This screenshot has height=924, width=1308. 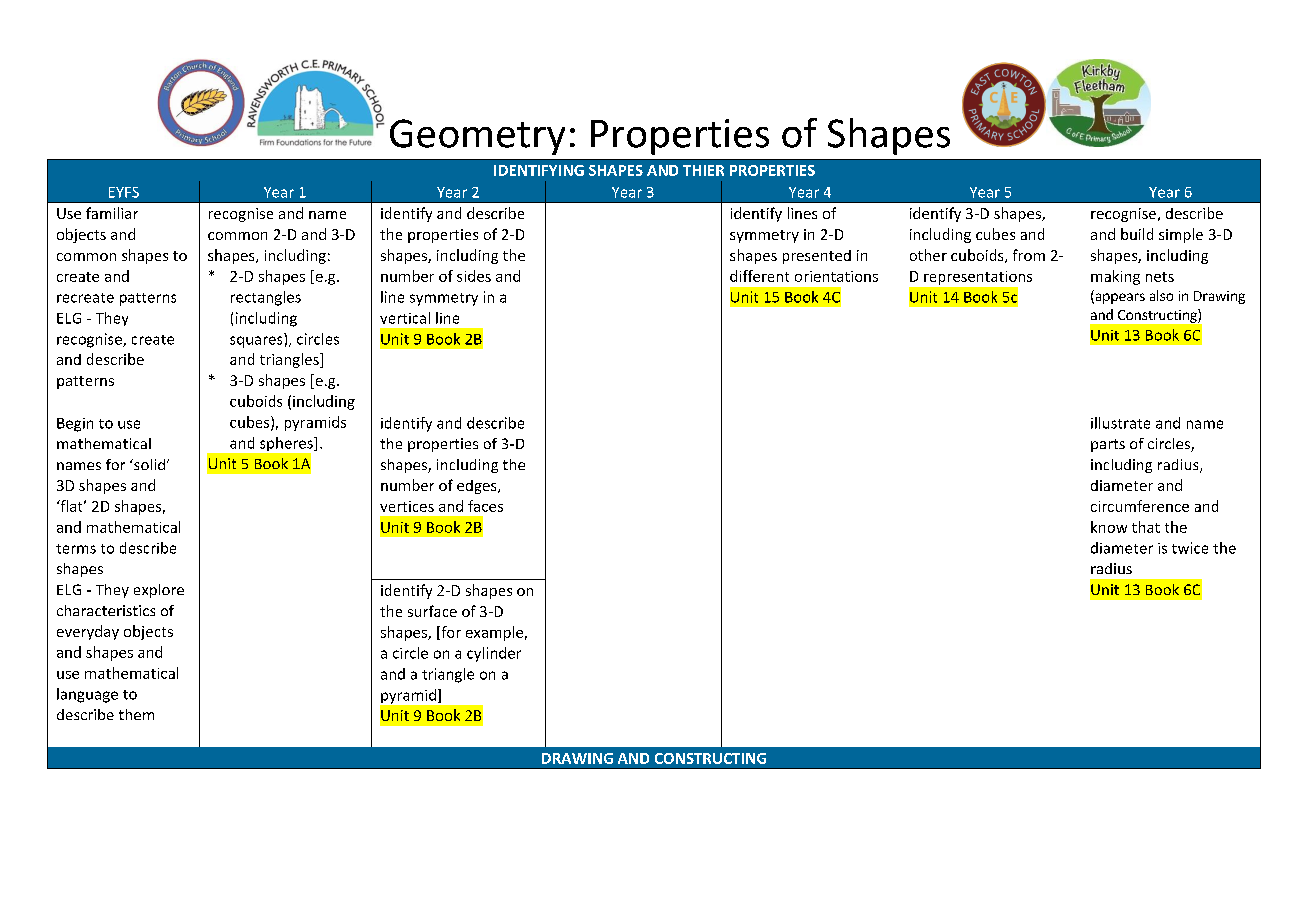 What do you see at coordinates (256, 342) in the screenshot?
I see `squares` at bounding box center [256, 342].
